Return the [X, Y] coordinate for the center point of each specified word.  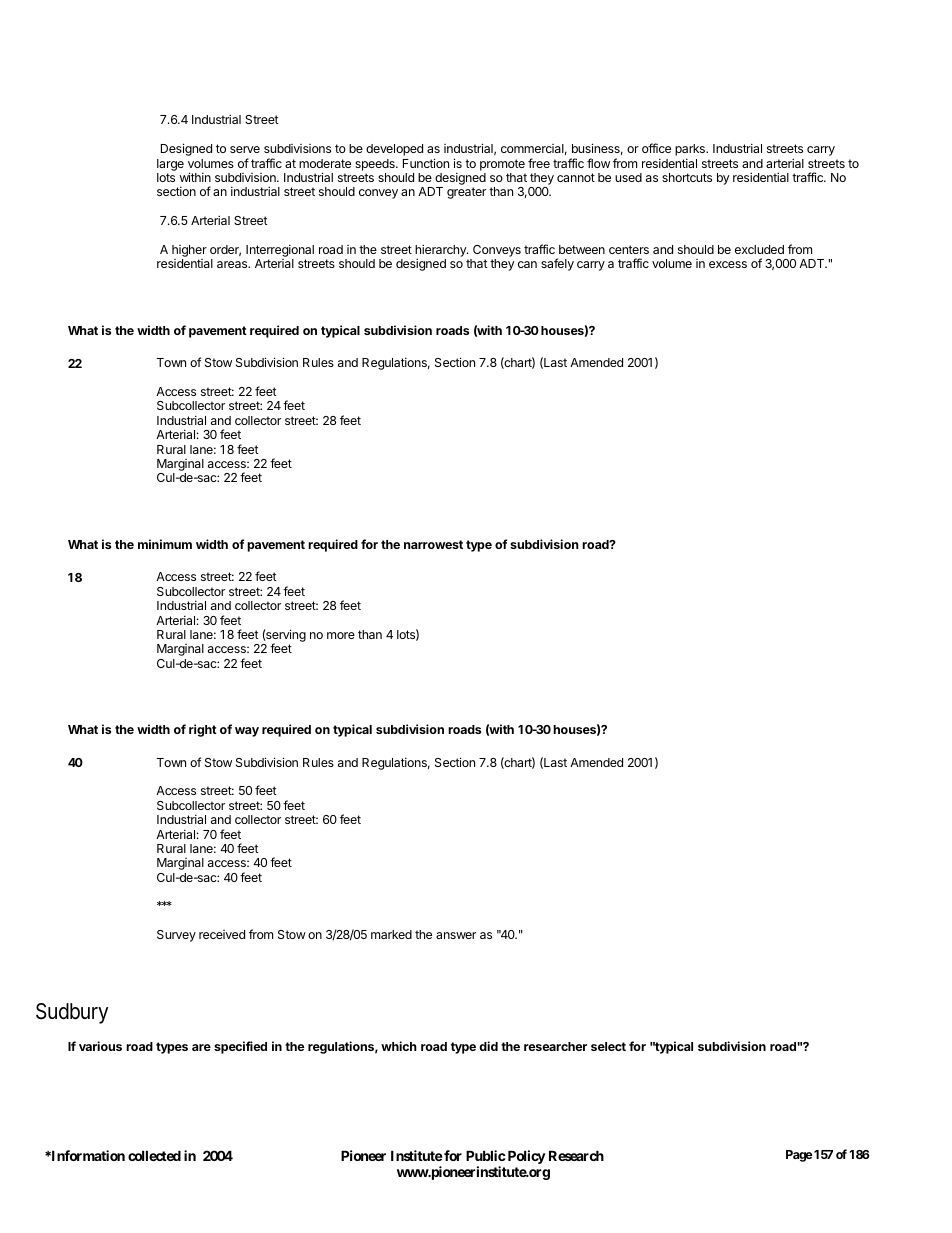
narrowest [433, 544]
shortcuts [687, 177]
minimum [165, 544]
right [203, 730]
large [170, 165]
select [608, 1046]
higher [189, 252]
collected [154, 1156]
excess [728, 264]
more [341, 635]
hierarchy [441, 251]
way [247, 732]
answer [456, 935]
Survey [176, 936]
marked [391, 934]
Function [426, 163]
